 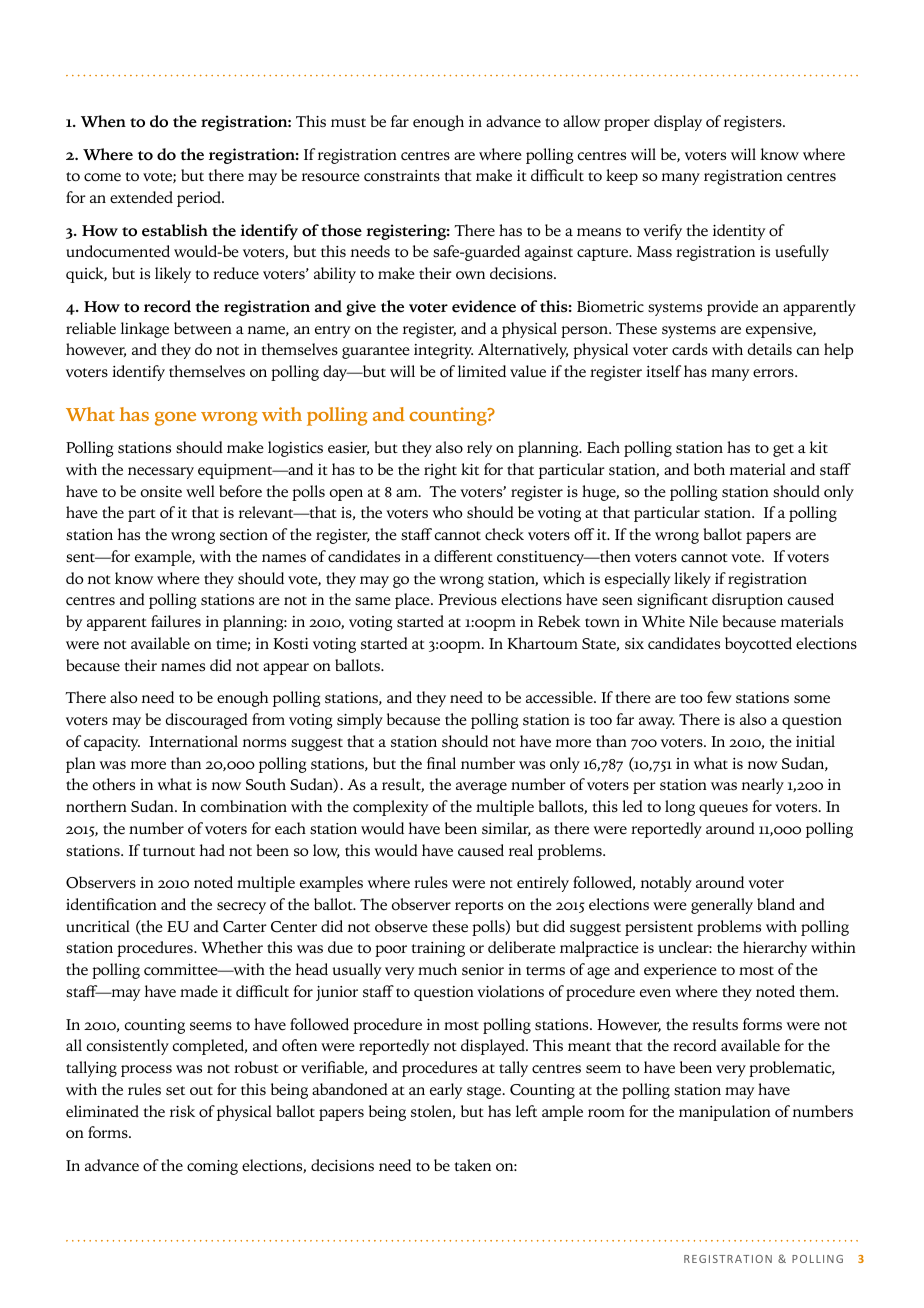 I want to click on period, so click(x=200, y=199).
